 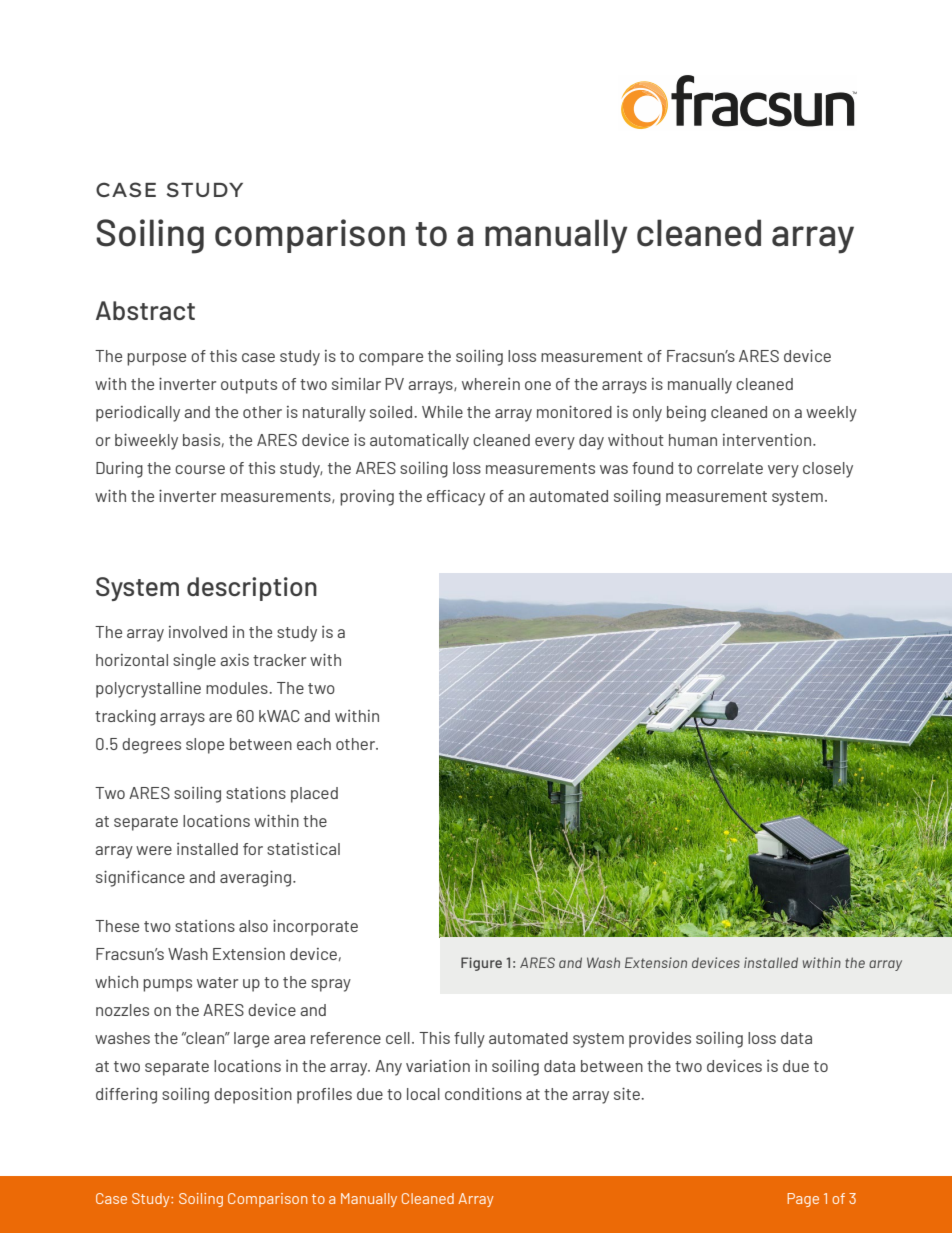 What do you see at coordinates (803, 1200) in the screenshot?
I see `Page` at bounding box center [803, 1200].
